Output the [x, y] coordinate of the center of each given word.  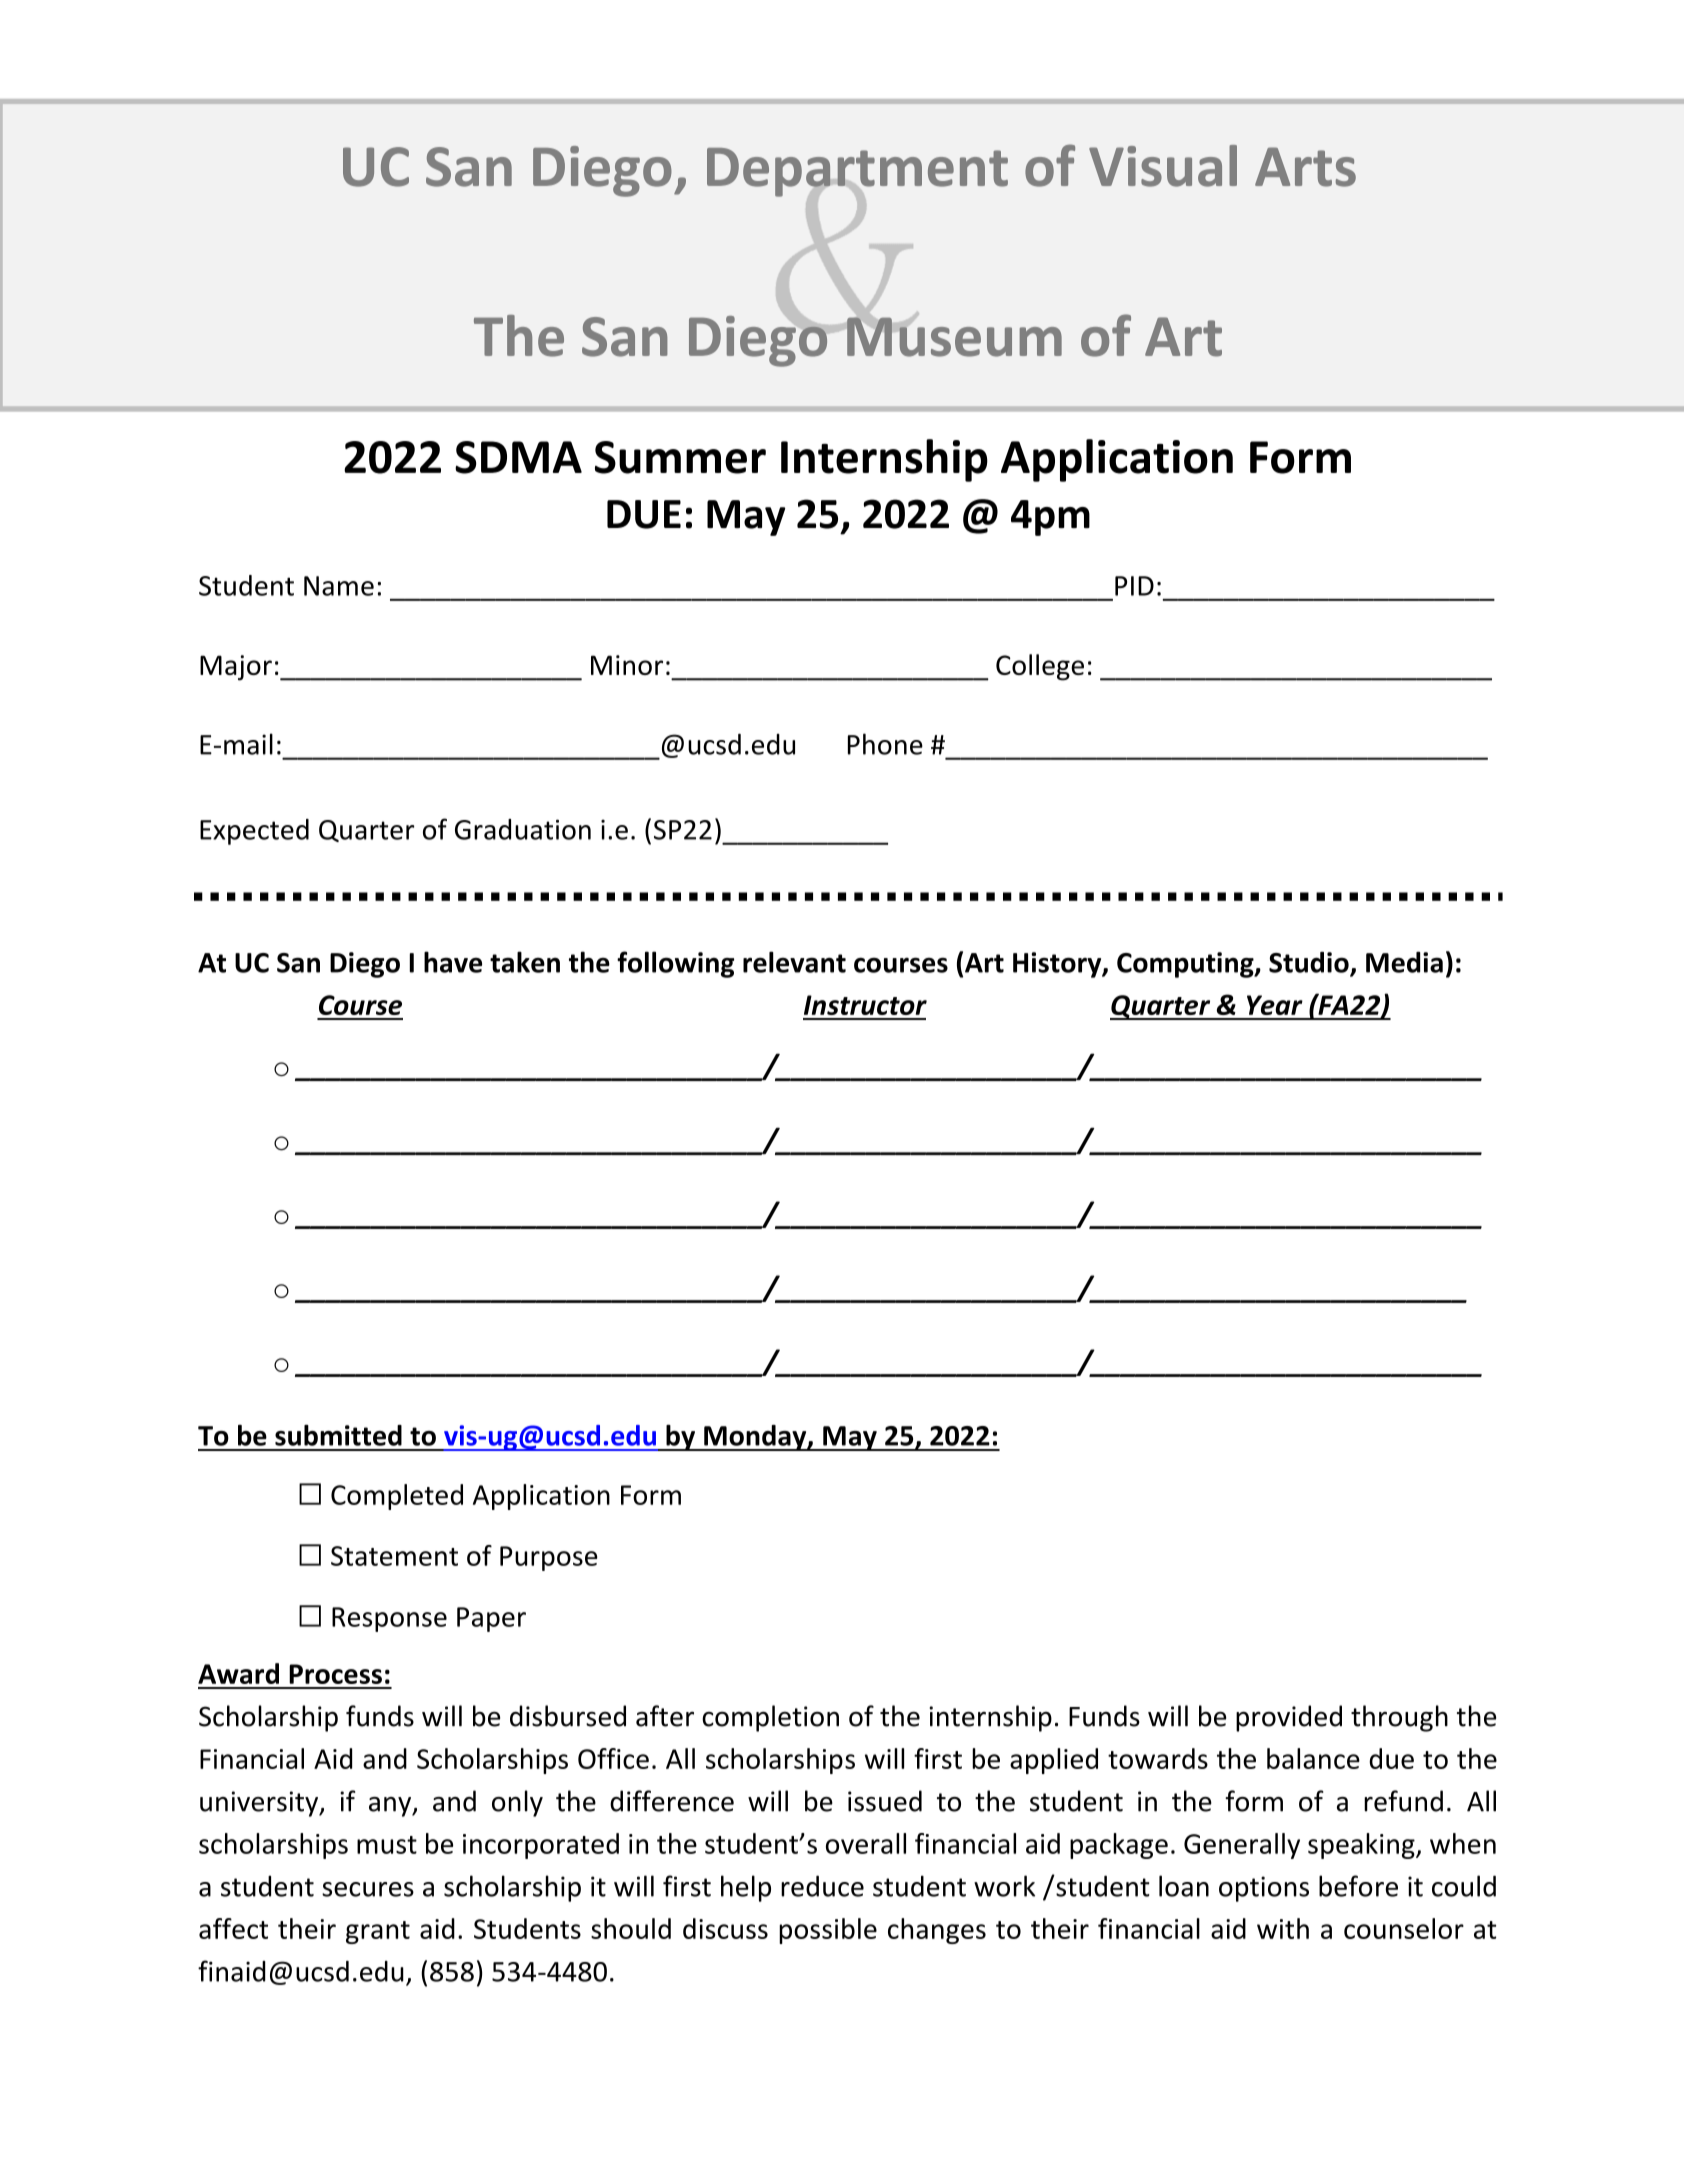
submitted [338, 1435]
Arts [1305, 167]
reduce [822, 1886]
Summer [680, 457]
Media [1404, 962]
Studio [1310, 963]
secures [368, 1889]
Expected [254, 832]
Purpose [549, 1558]
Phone [885, 744]
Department [857, 172]
